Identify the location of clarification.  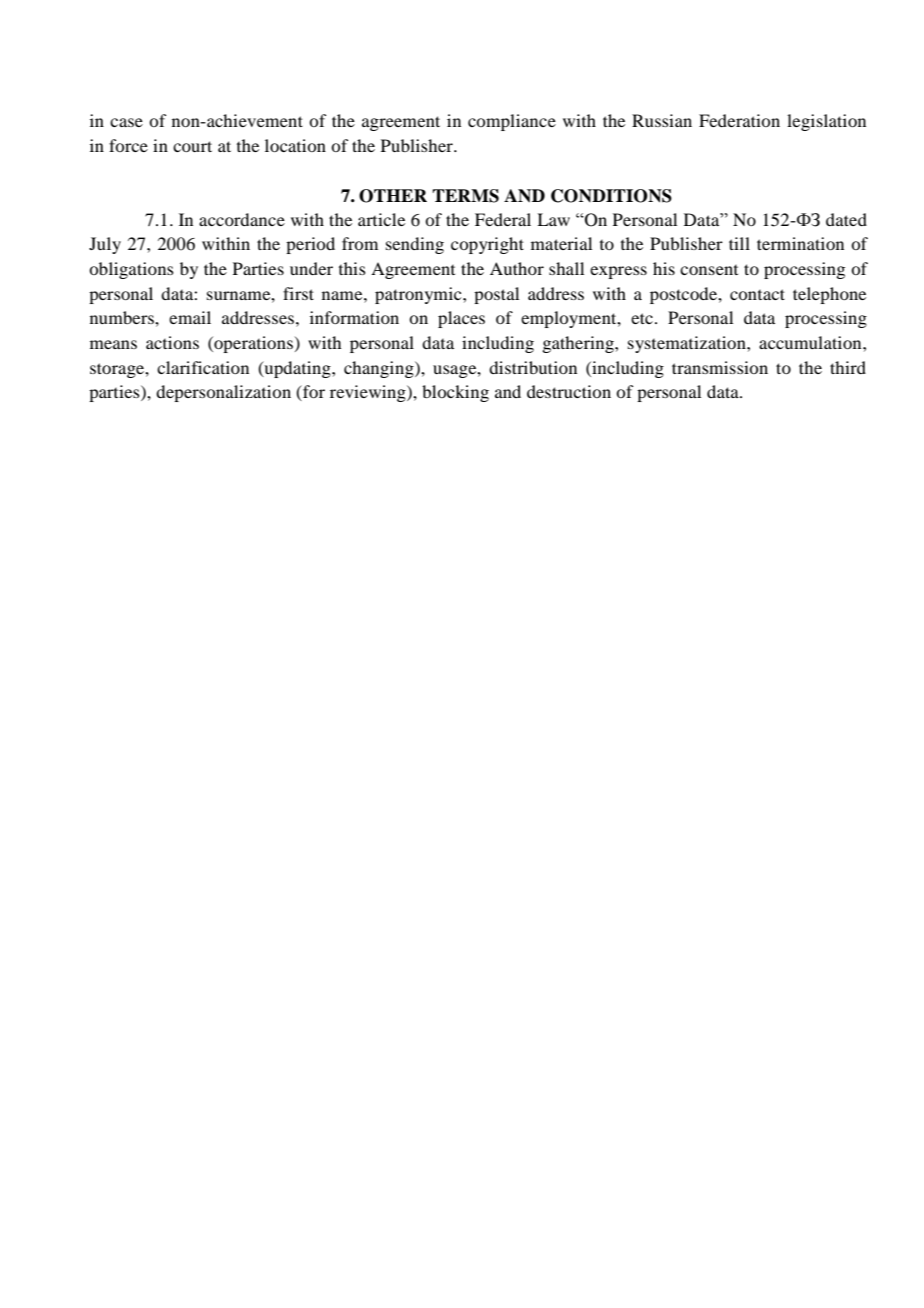
(203, 367).
